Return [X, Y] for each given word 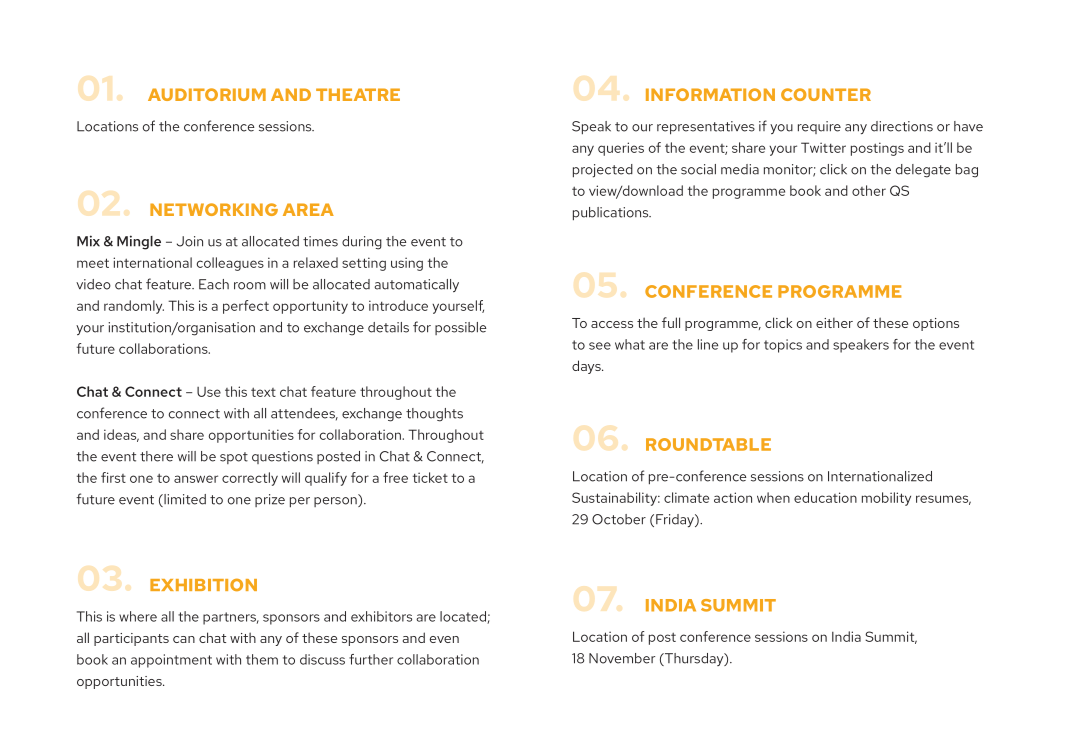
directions [902, 126]
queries [621, 149]
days [587, 367]
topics [783, 346]
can [184, 639]
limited [184, 500]
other [869, 190]
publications [612, 214]
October [619, 519]
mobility [886, 499]
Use [209, 392]
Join [190, 241]
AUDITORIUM [207, 94]
